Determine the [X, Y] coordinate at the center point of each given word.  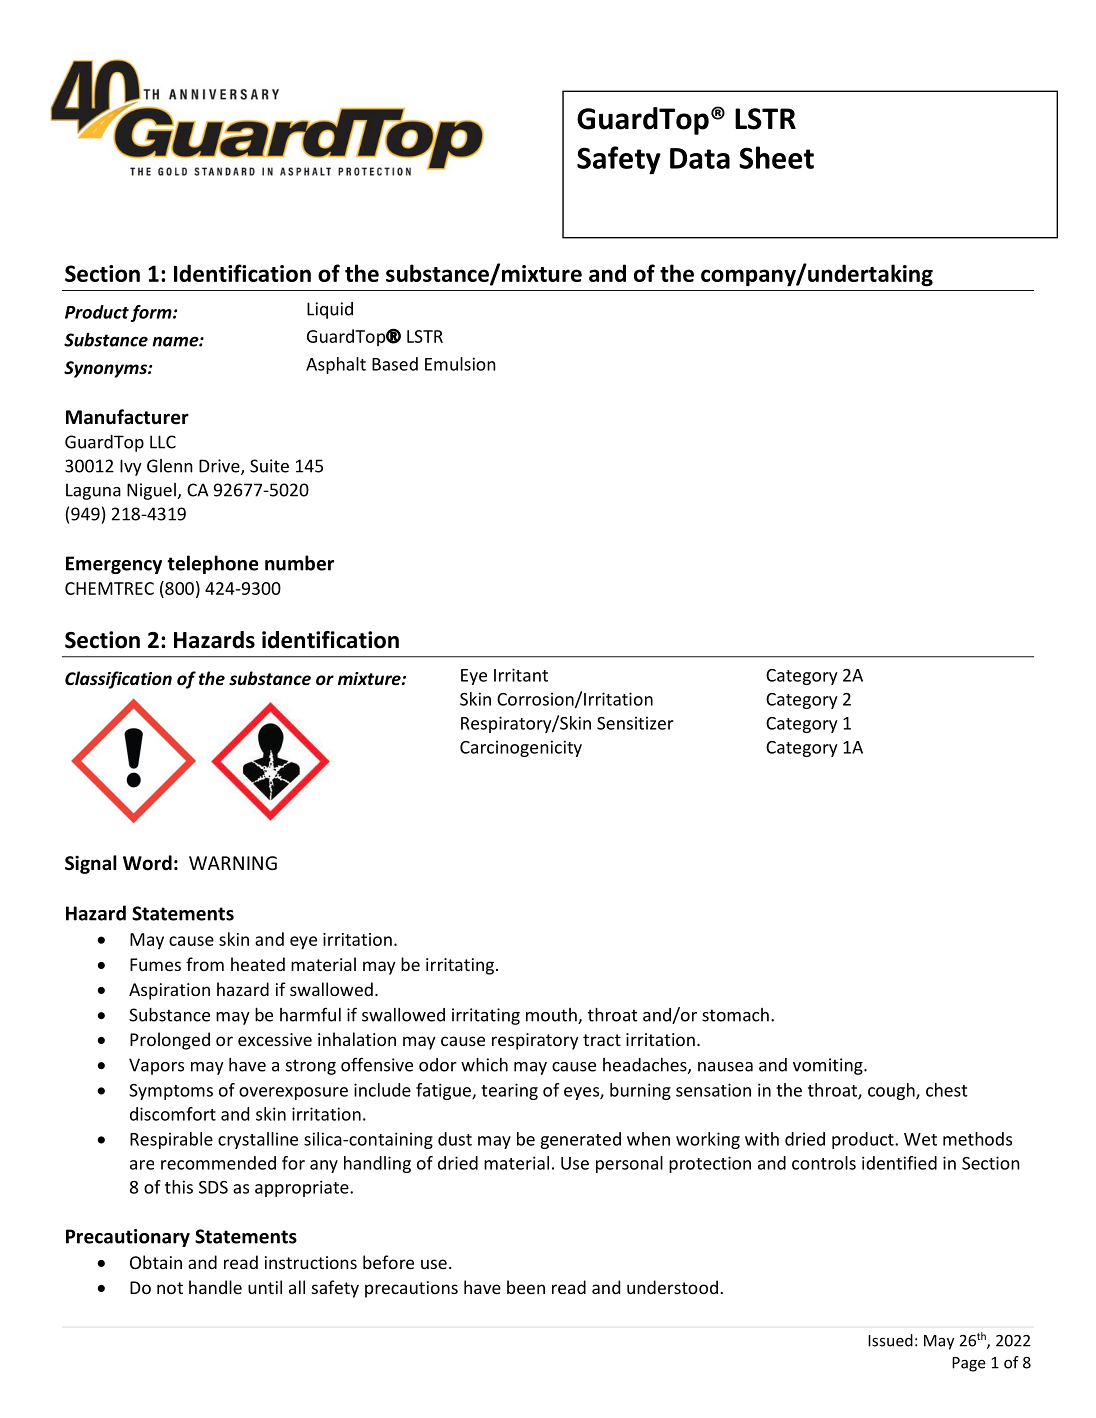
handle [215, 1287]
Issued [890, 1340]
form [152, 313]
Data [700, 158]
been [526, 1287]
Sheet [776, 157]
